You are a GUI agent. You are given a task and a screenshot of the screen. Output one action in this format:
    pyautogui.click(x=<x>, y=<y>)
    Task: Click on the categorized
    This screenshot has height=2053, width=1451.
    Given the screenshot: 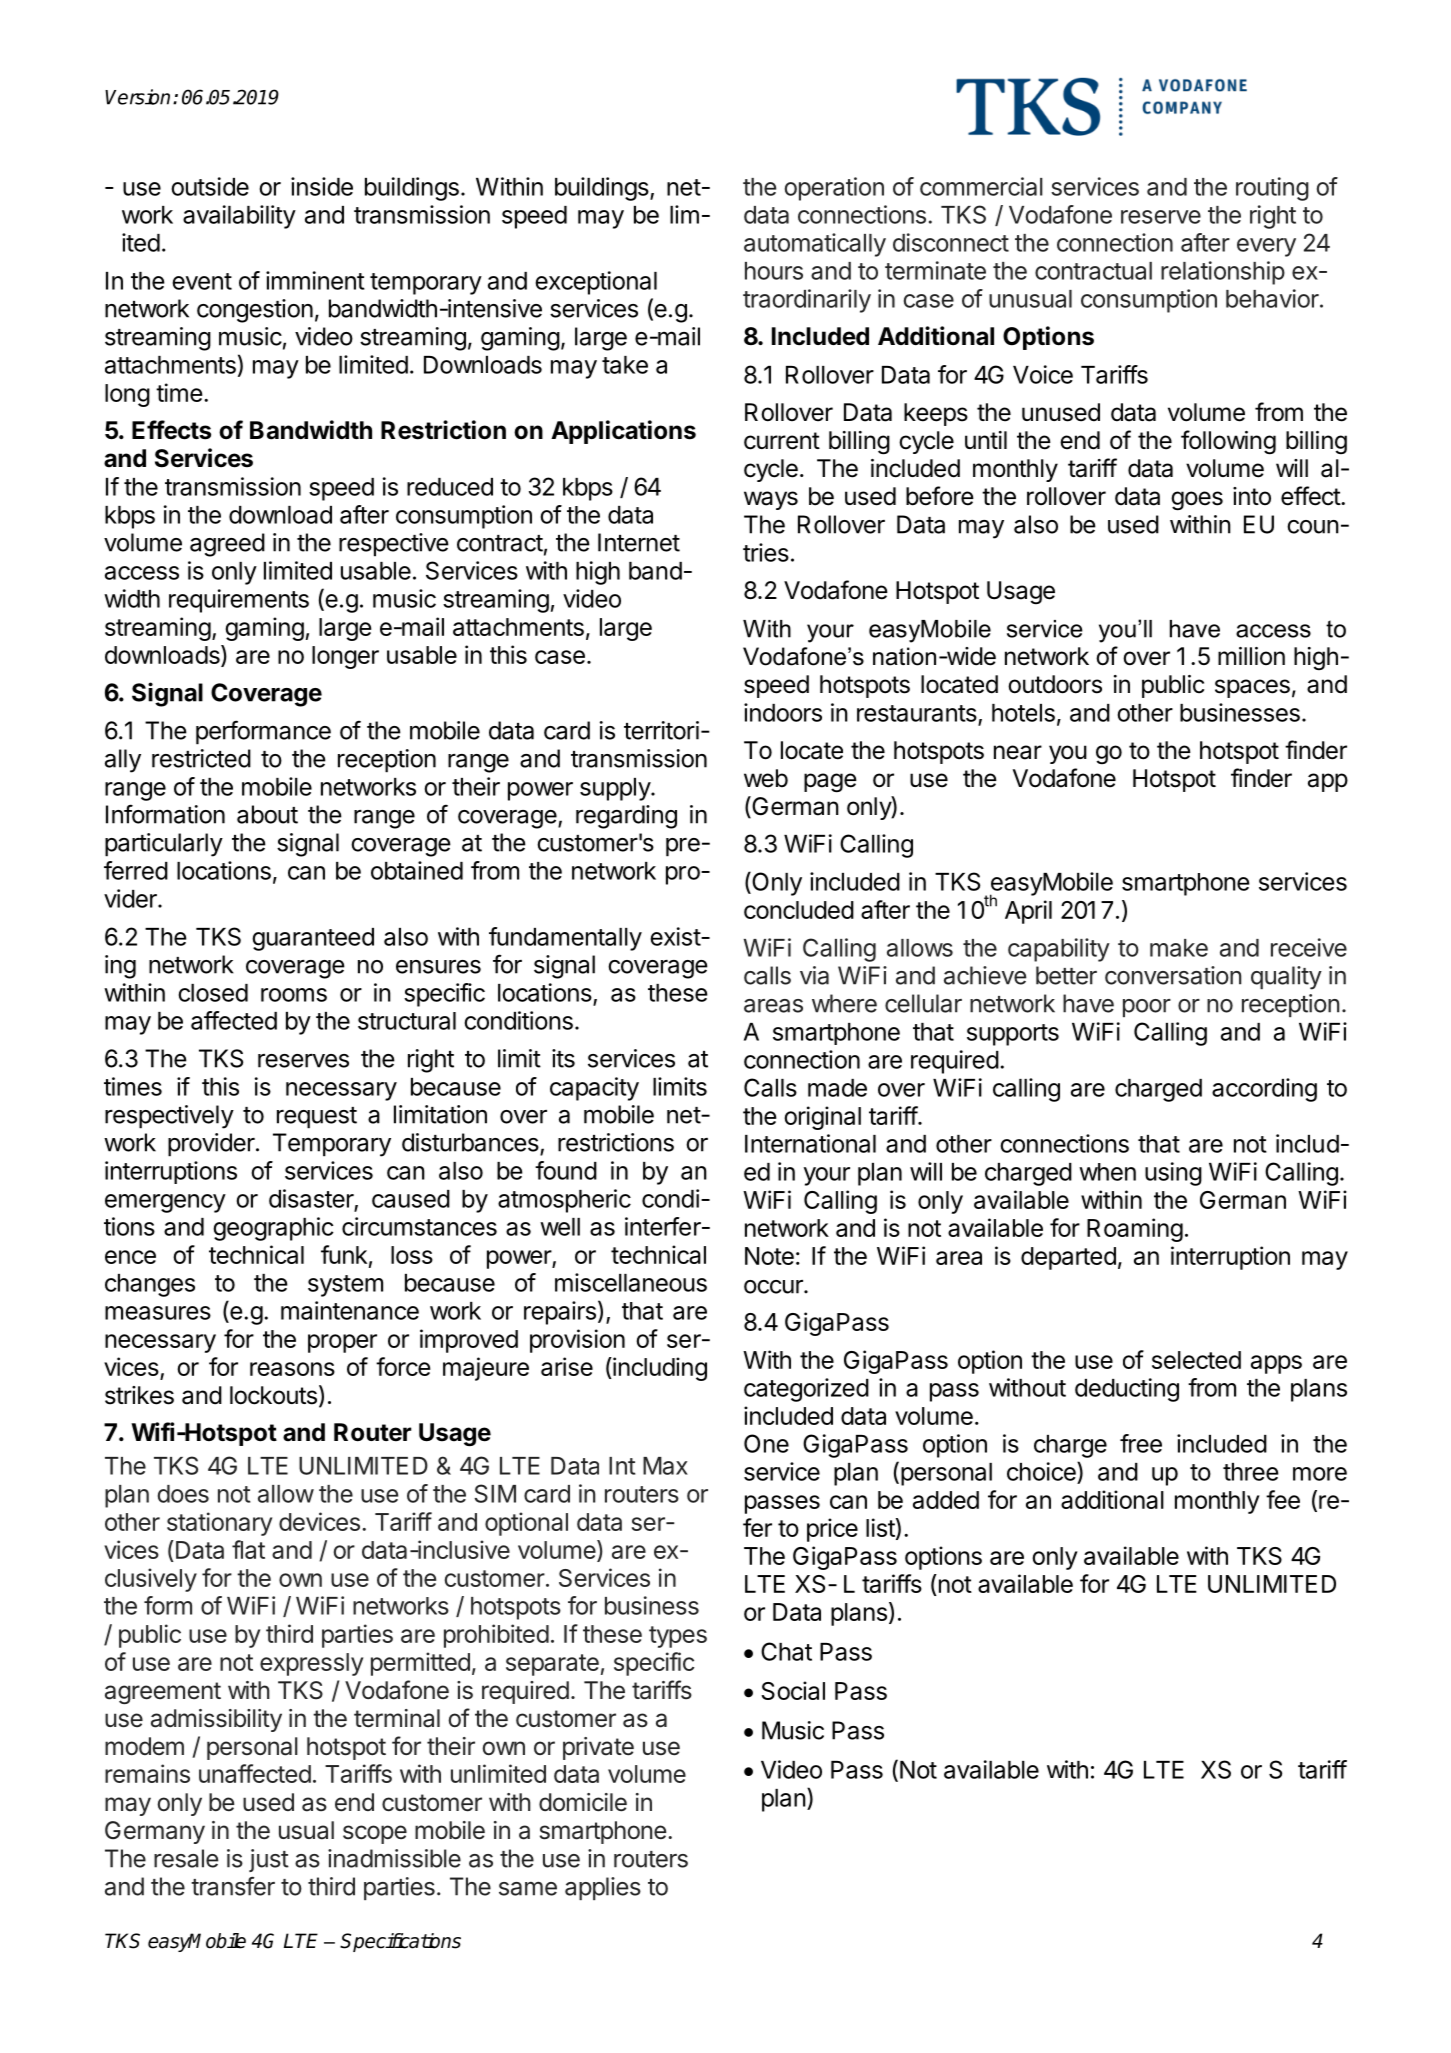 What is the action you would take?
    pyautogui.click(x=806, y=1390)
